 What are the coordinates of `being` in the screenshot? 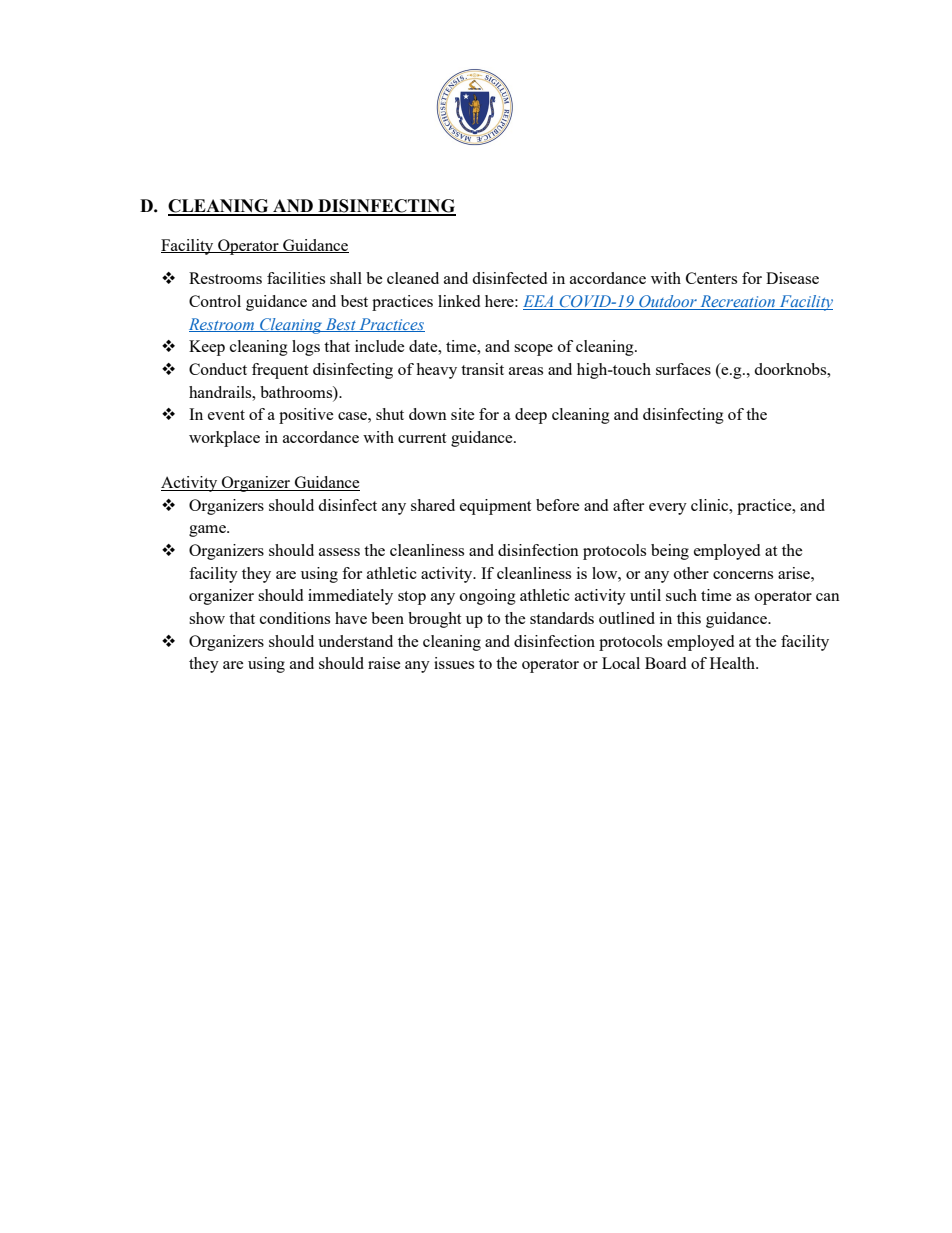 It's located at (670, 552).
